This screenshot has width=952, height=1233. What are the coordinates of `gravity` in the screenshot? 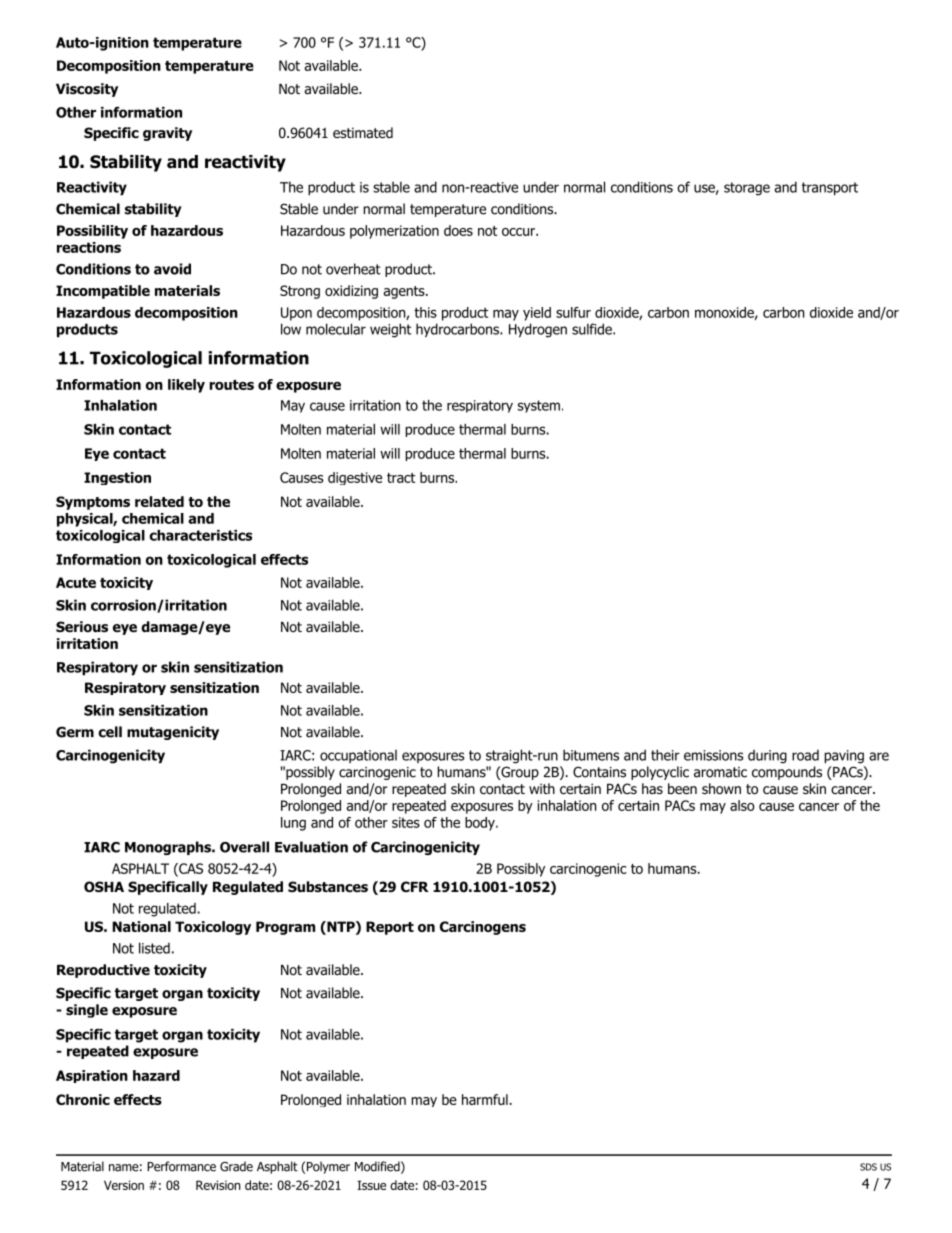 It's located at (167, 134).
